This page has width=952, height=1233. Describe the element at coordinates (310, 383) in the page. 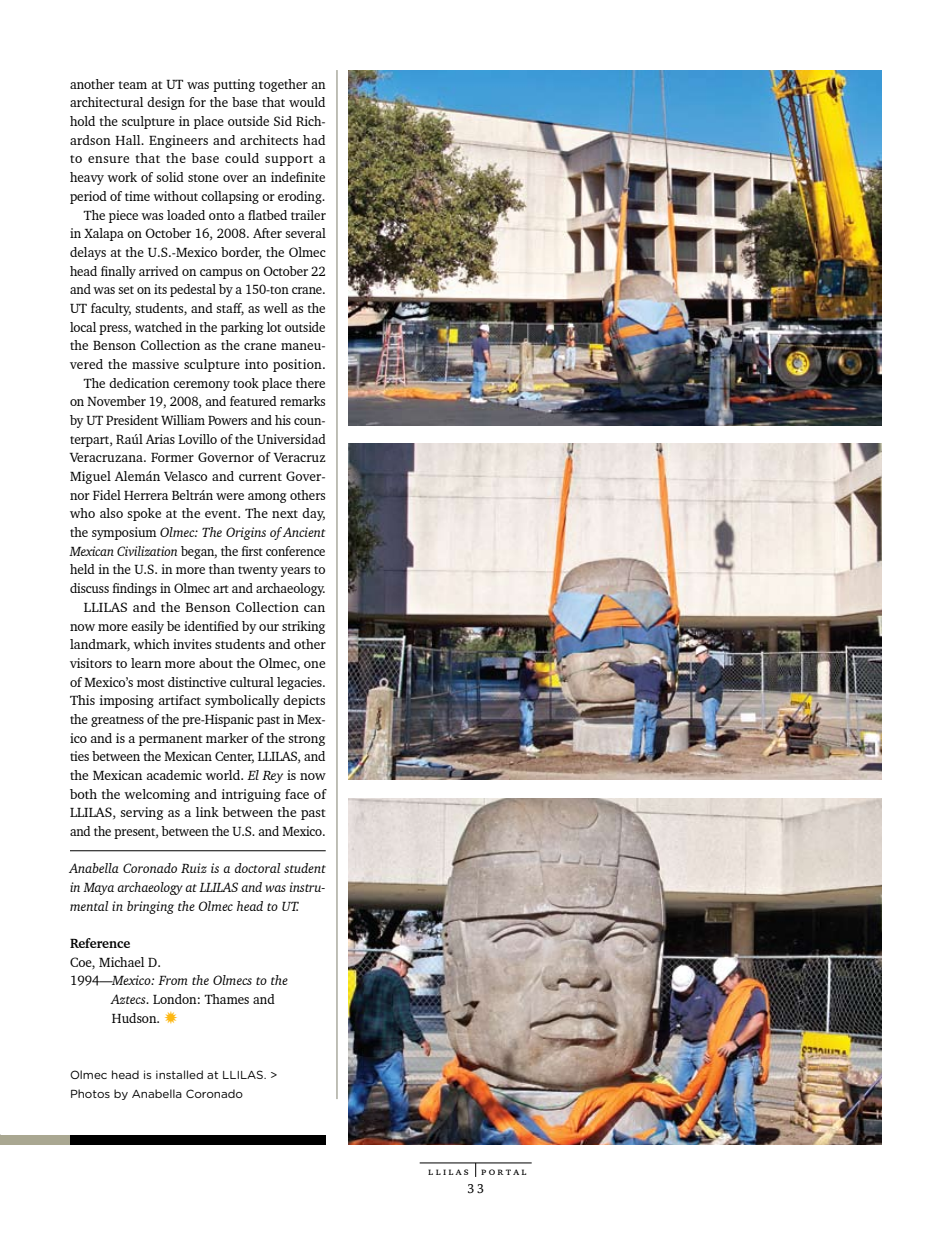

I see `there` at that location.
